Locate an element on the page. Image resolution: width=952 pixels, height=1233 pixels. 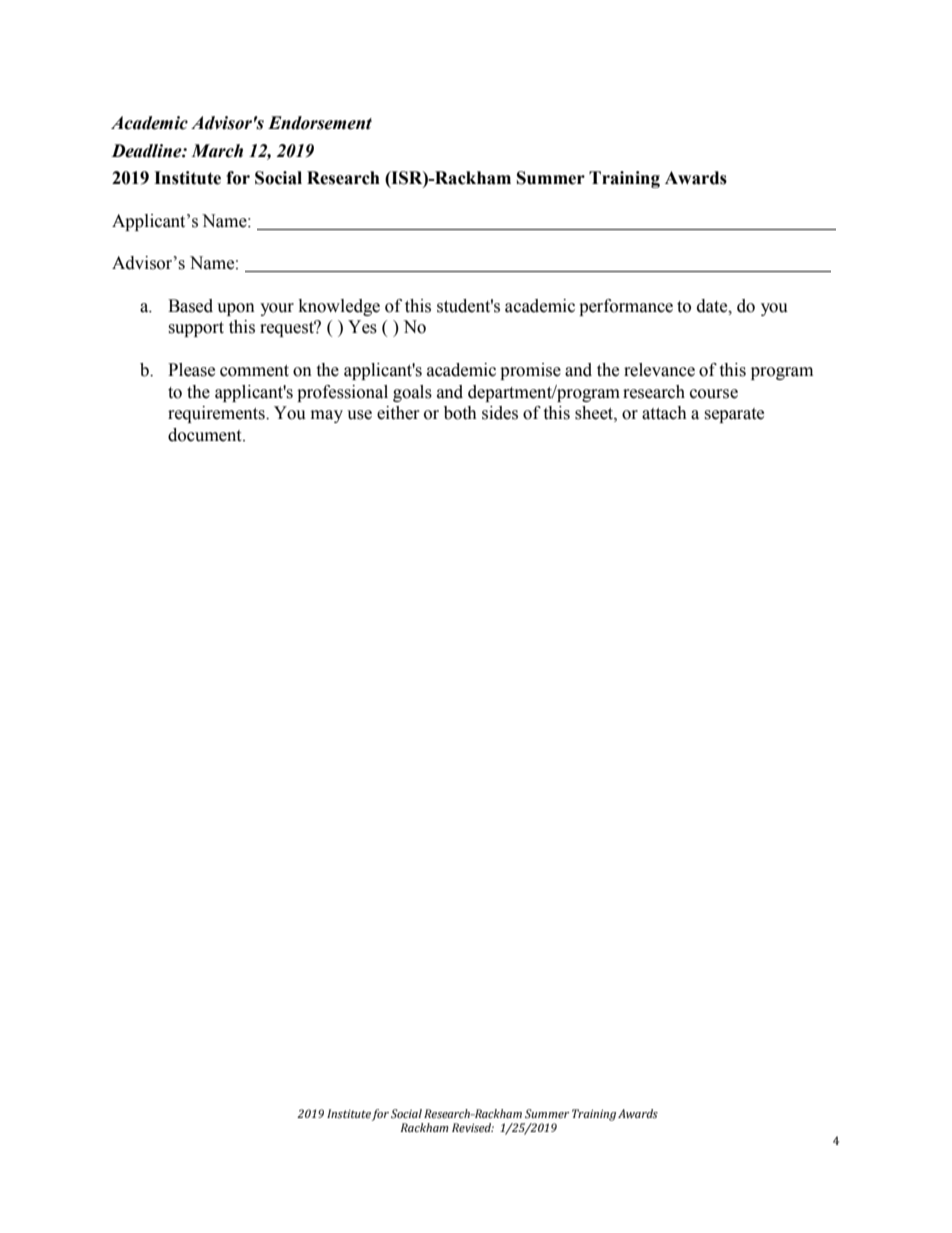
course is located at coordinates (714, 394).
